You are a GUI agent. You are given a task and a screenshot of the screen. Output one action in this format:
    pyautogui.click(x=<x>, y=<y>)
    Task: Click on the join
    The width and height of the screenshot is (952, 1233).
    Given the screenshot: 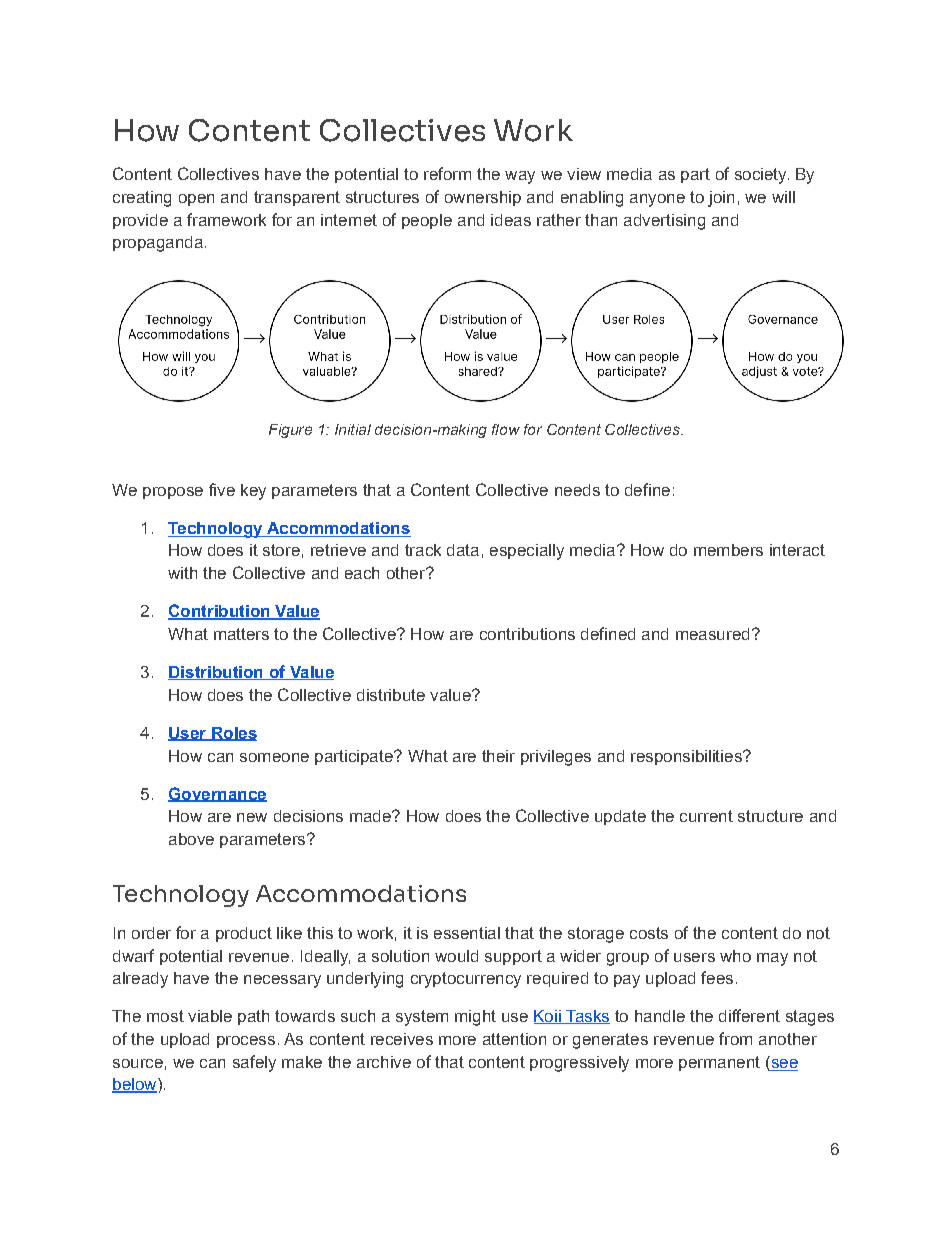 What is the action you would take?
    pyautogui.click(x=721, y=199)
